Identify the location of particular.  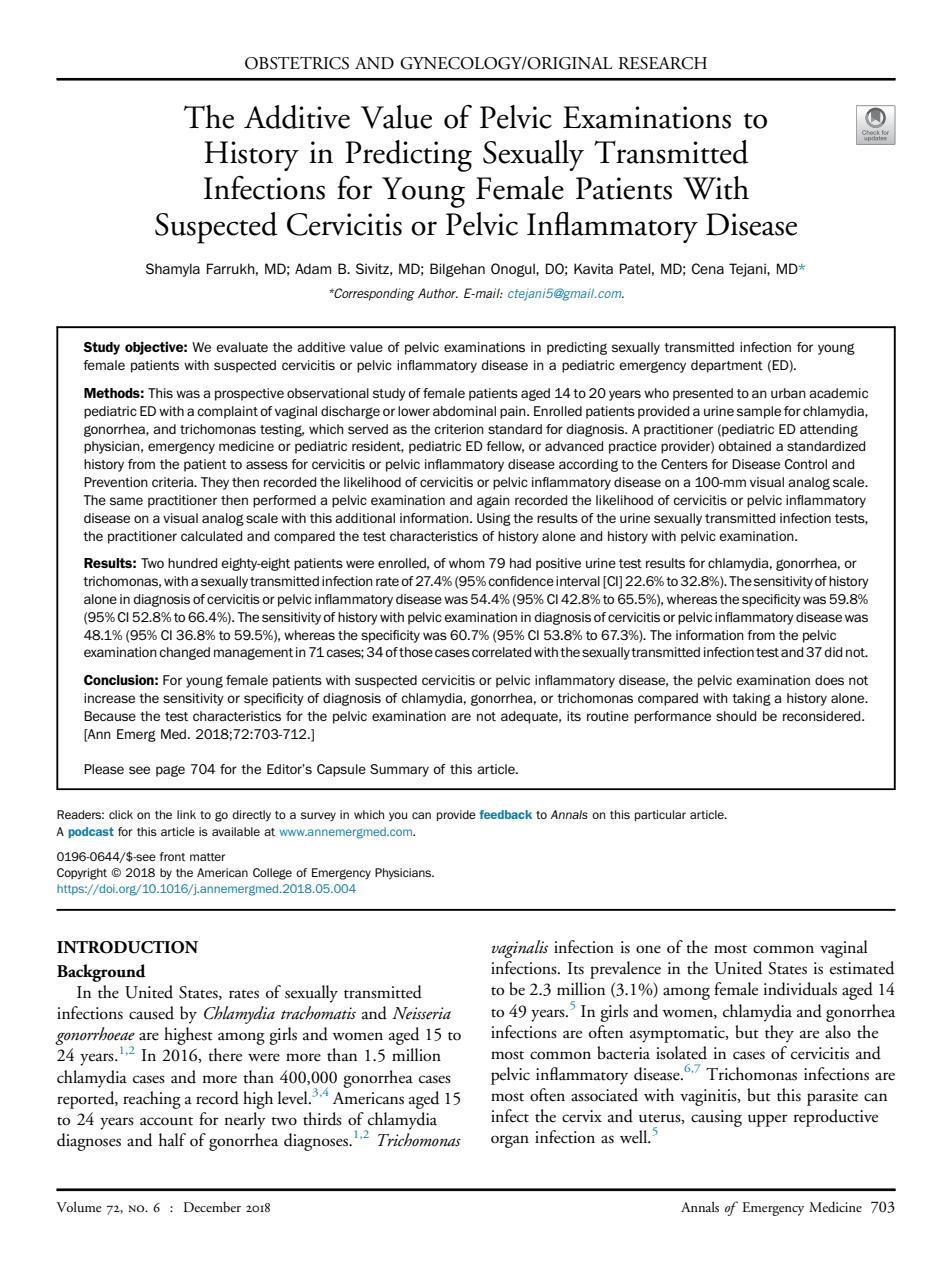
(660, 815).
